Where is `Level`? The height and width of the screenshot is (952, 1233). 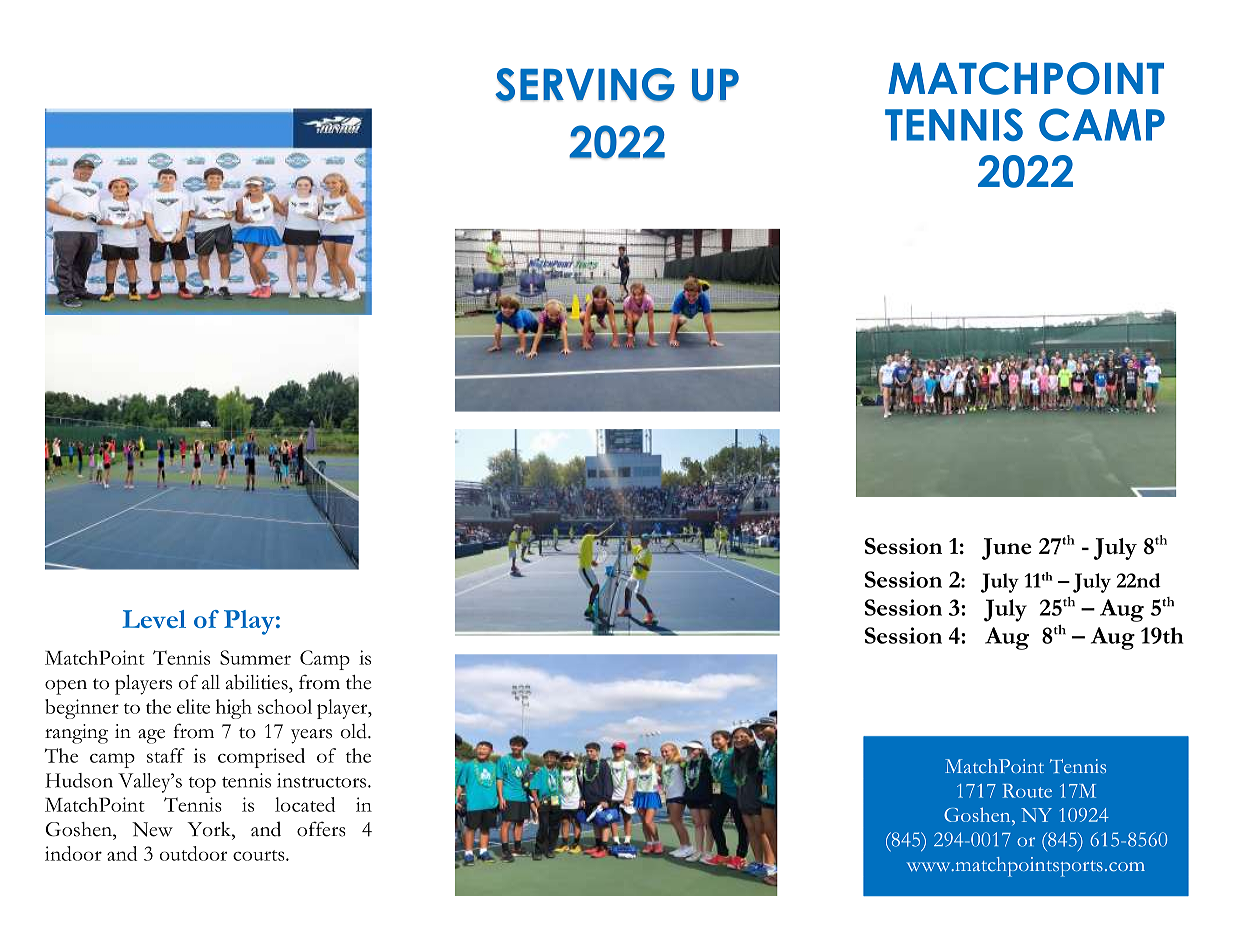
Level is located at coordinates (154, 619).
